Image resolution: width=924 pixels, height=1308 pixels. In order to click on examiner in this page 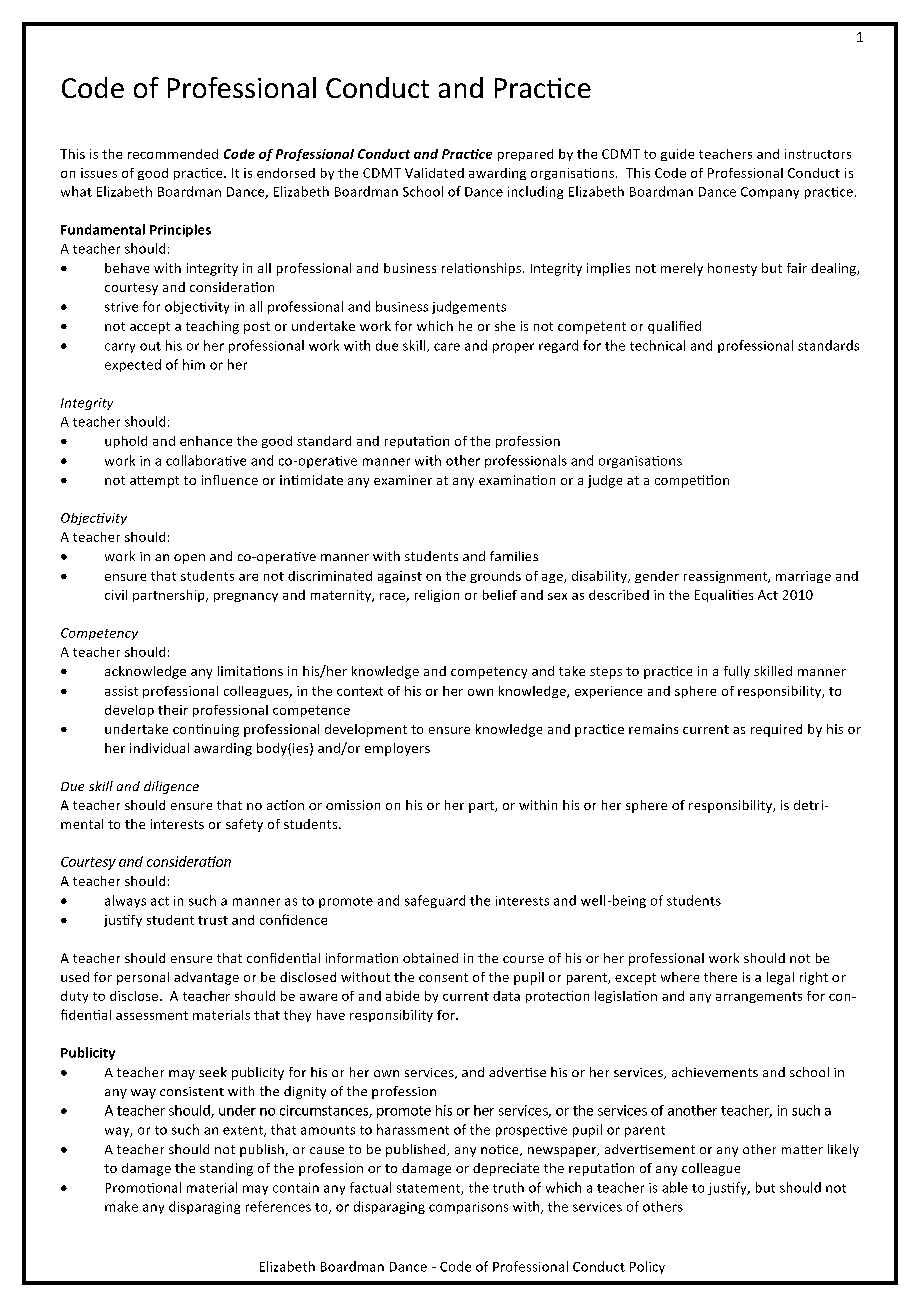, I will do `click(403, 480)`.
